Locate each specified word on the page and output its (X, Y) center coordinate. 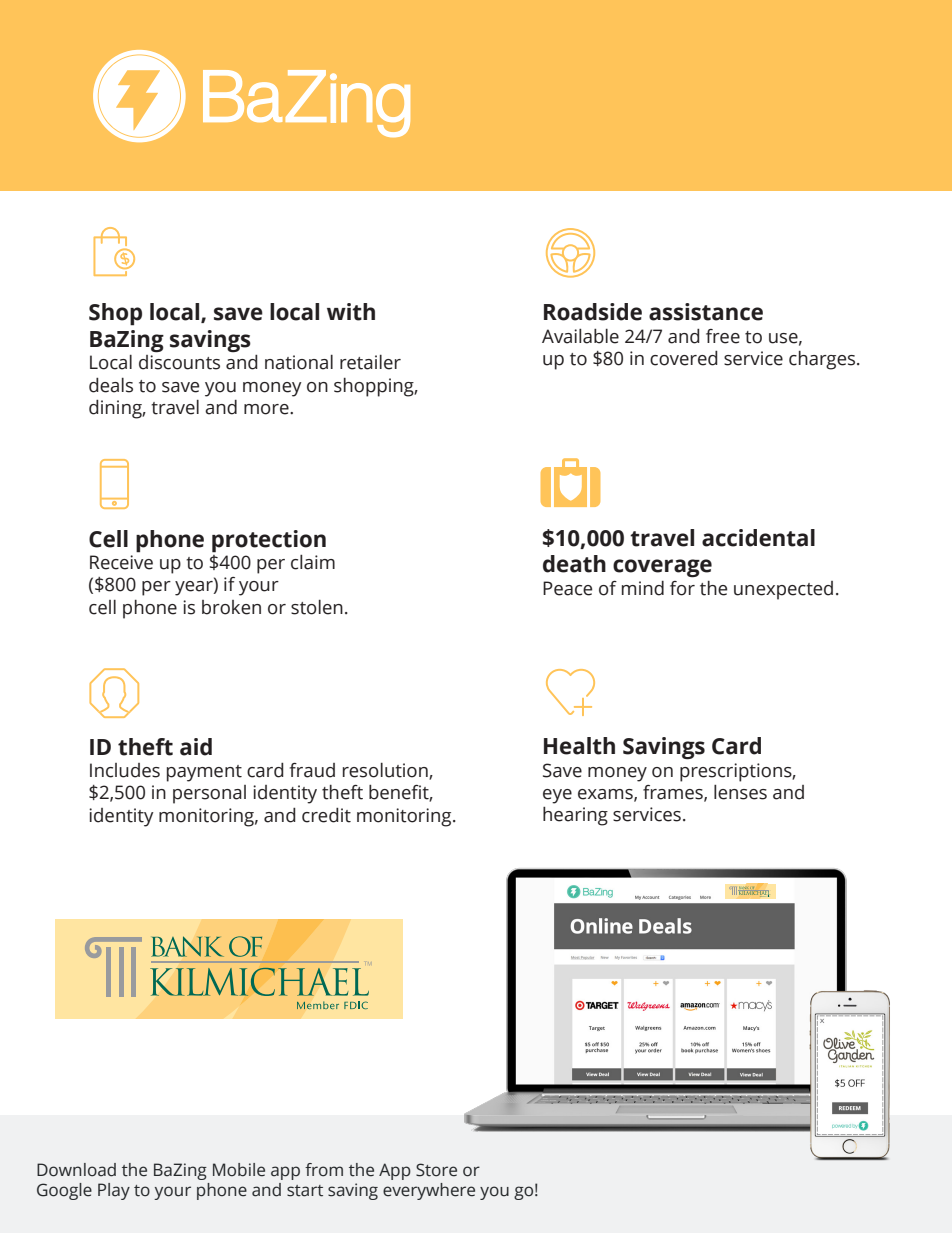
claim (313, 562)
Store (436, 1170)
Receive (121, 562)
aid (196, 747)
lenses (740, 792)
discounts (179, 362)
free (723, 336)
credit (326, 815)
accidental (758, 538)
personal (209, 794)
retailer (370, 362)
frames (674, 793)
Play (114, 1191)
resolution (386, 771)
